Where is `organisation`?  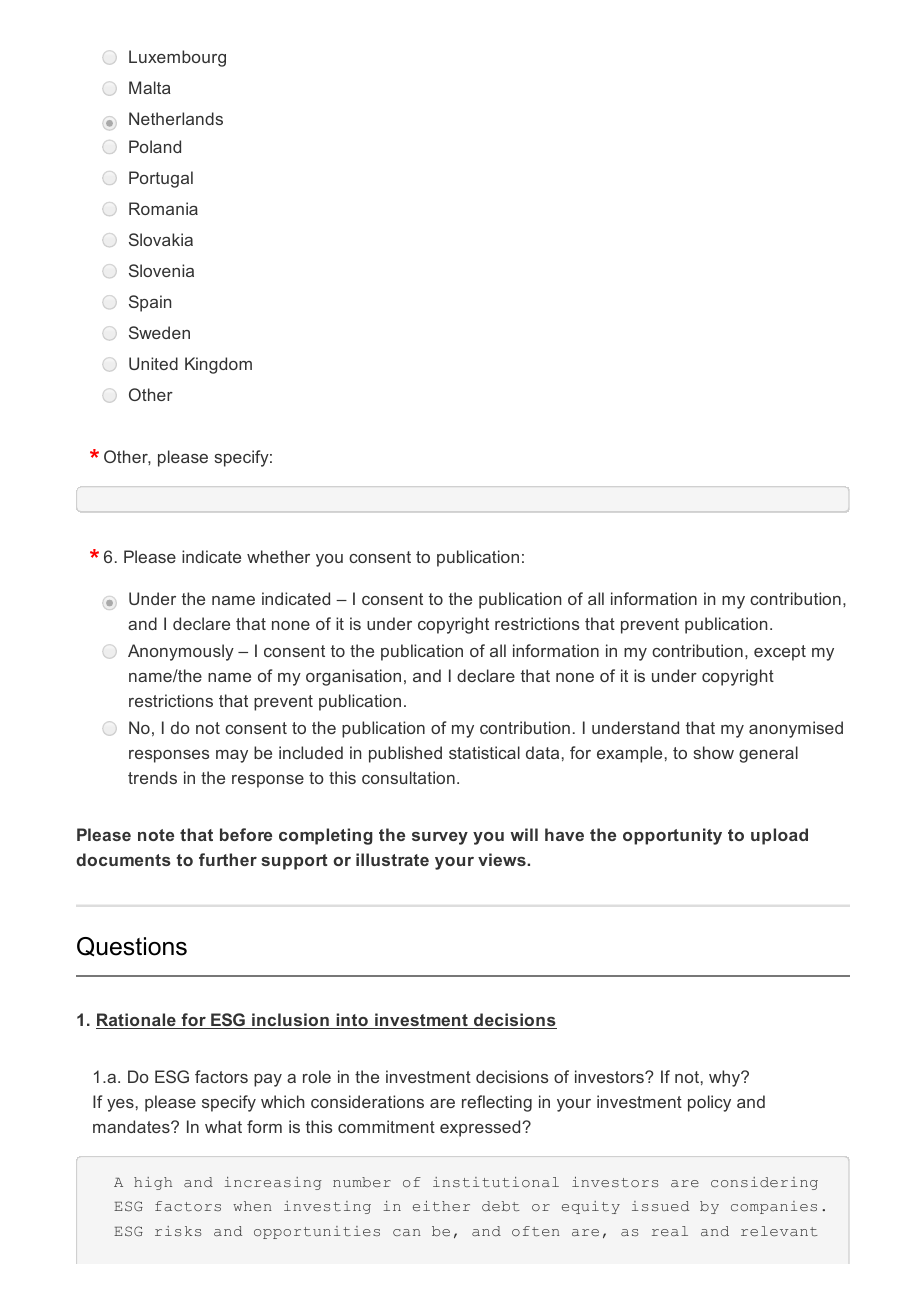 organisation is located at coordinates (353, 677).
